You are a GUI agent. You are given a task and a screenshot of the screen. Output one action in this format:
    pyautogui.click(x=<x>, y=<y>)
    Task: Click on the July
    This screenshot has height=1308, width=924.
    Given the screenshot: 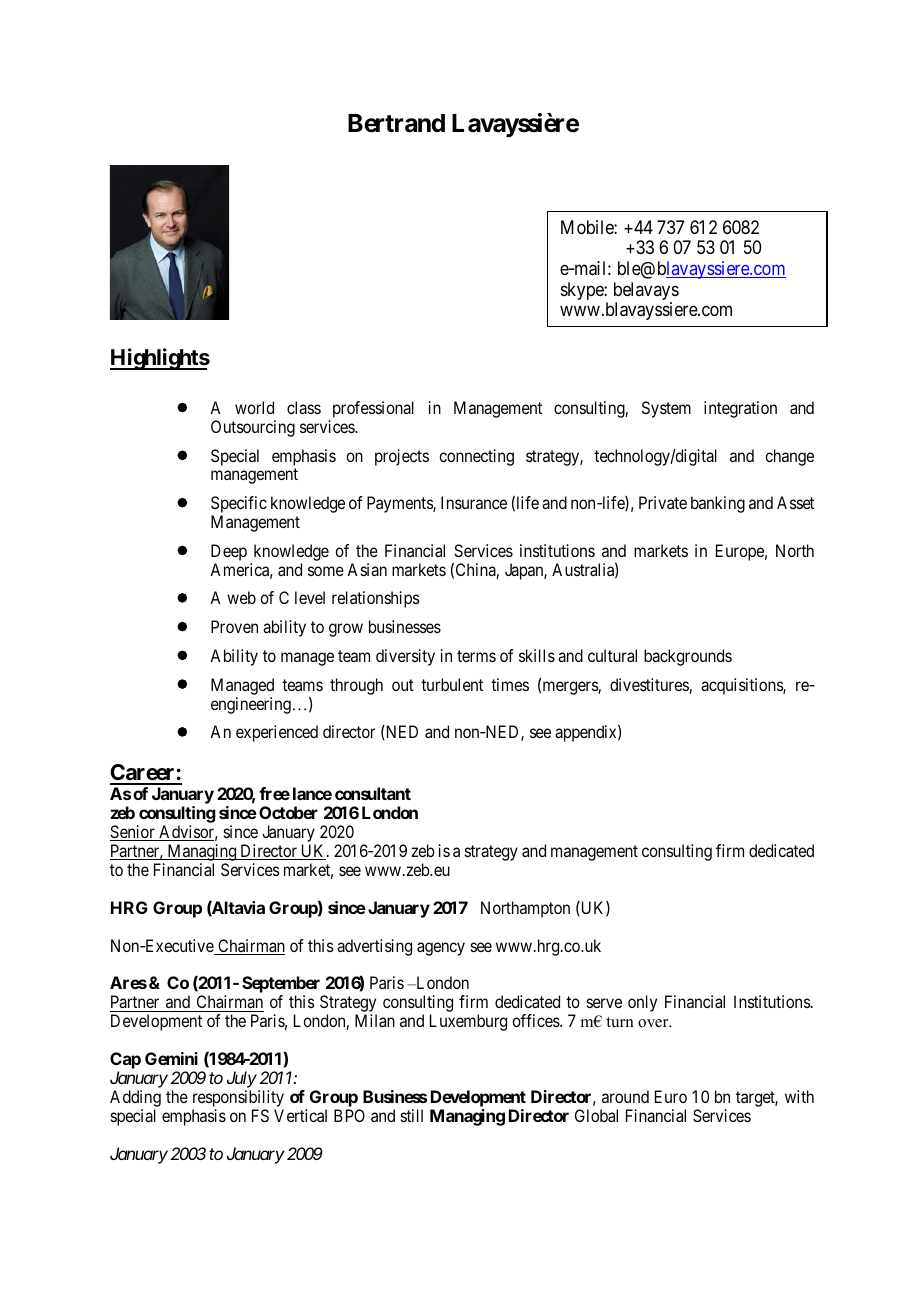 What is the action you would take?
    pyautogui.click(x=242, y=1081)
